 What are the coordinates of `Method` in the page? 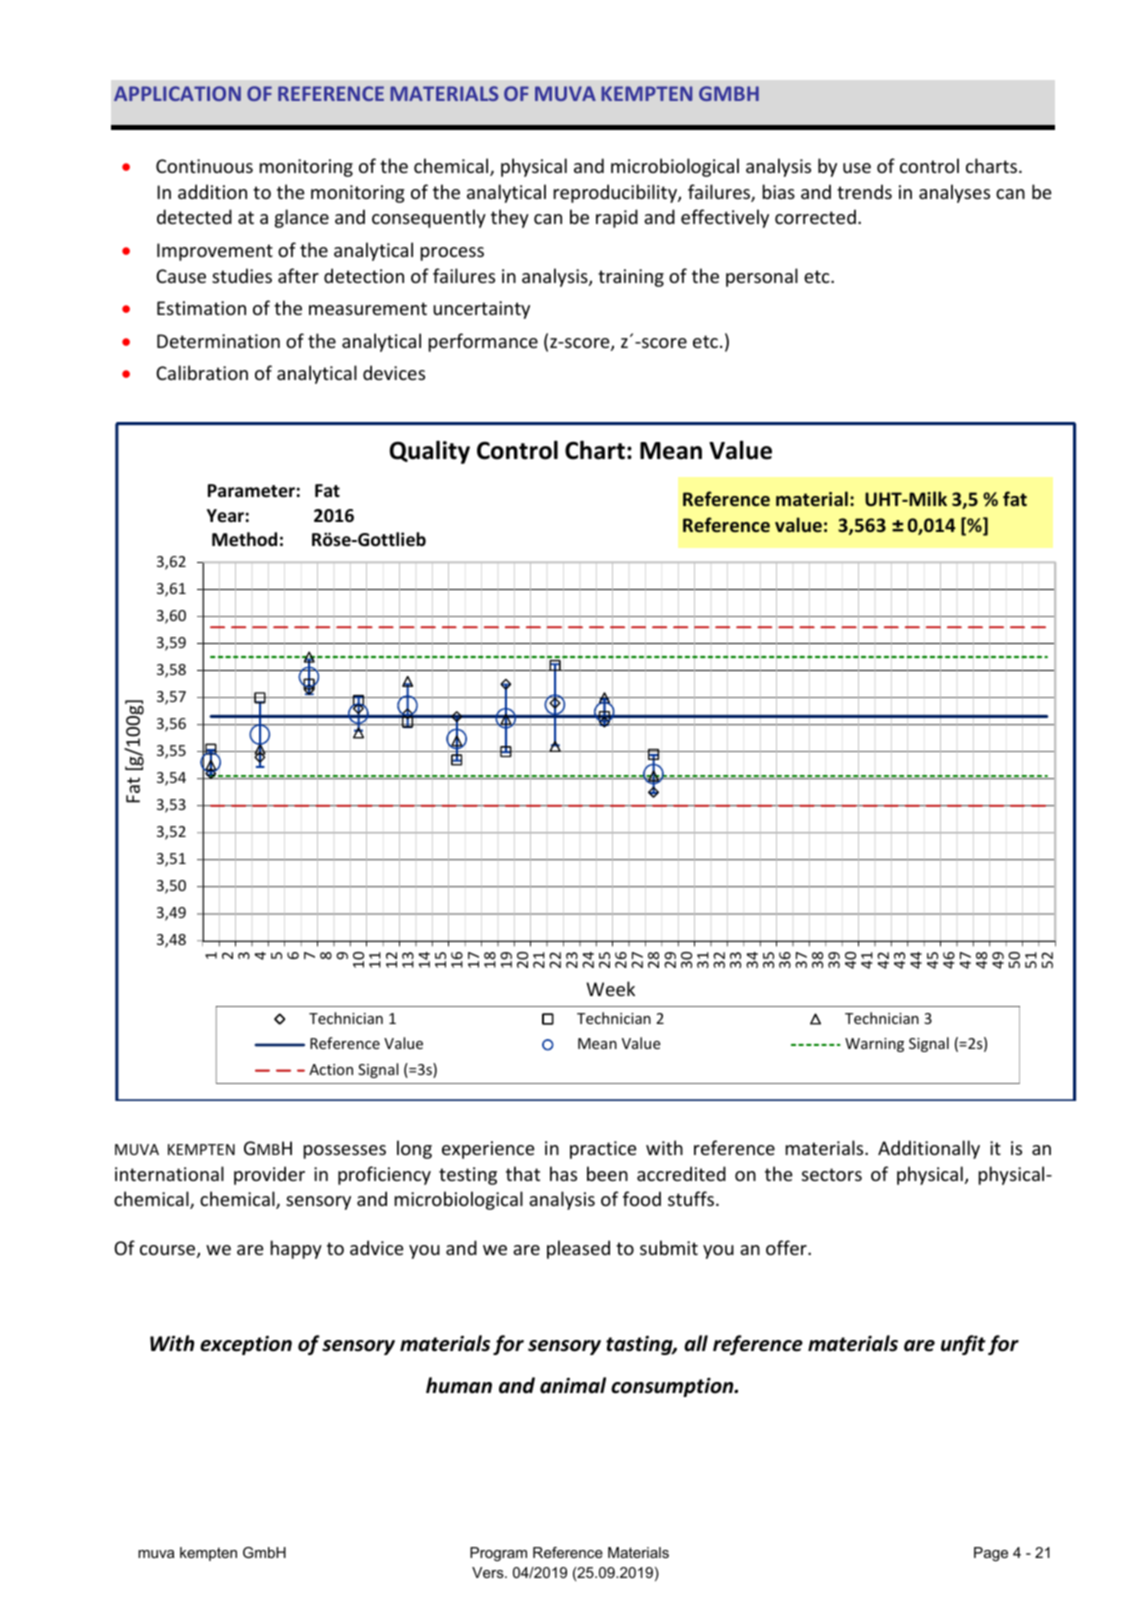 It's located at (244, 539).
